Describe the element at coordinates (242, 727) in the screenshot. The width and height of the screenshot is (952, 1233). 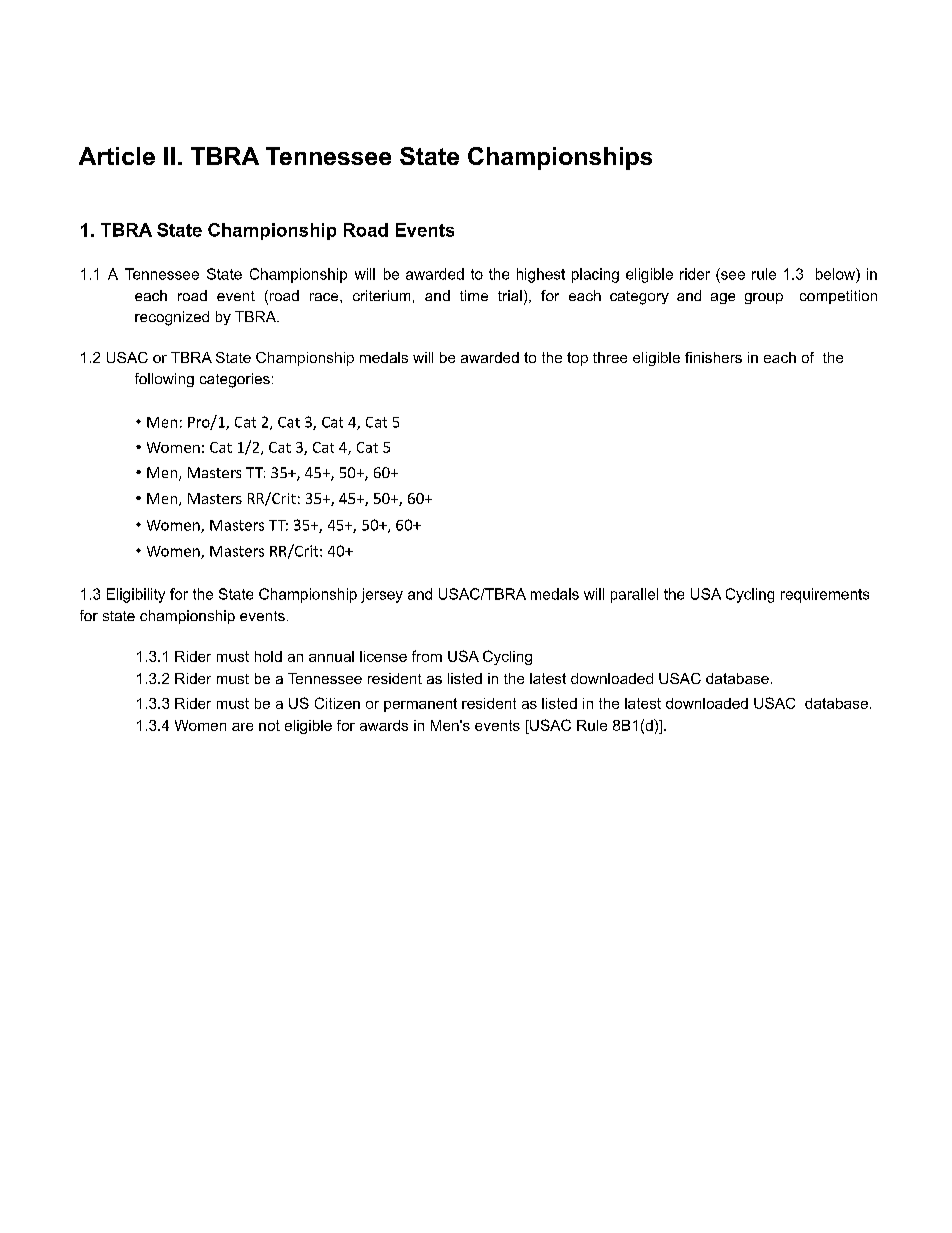
I see `are` at that location.
